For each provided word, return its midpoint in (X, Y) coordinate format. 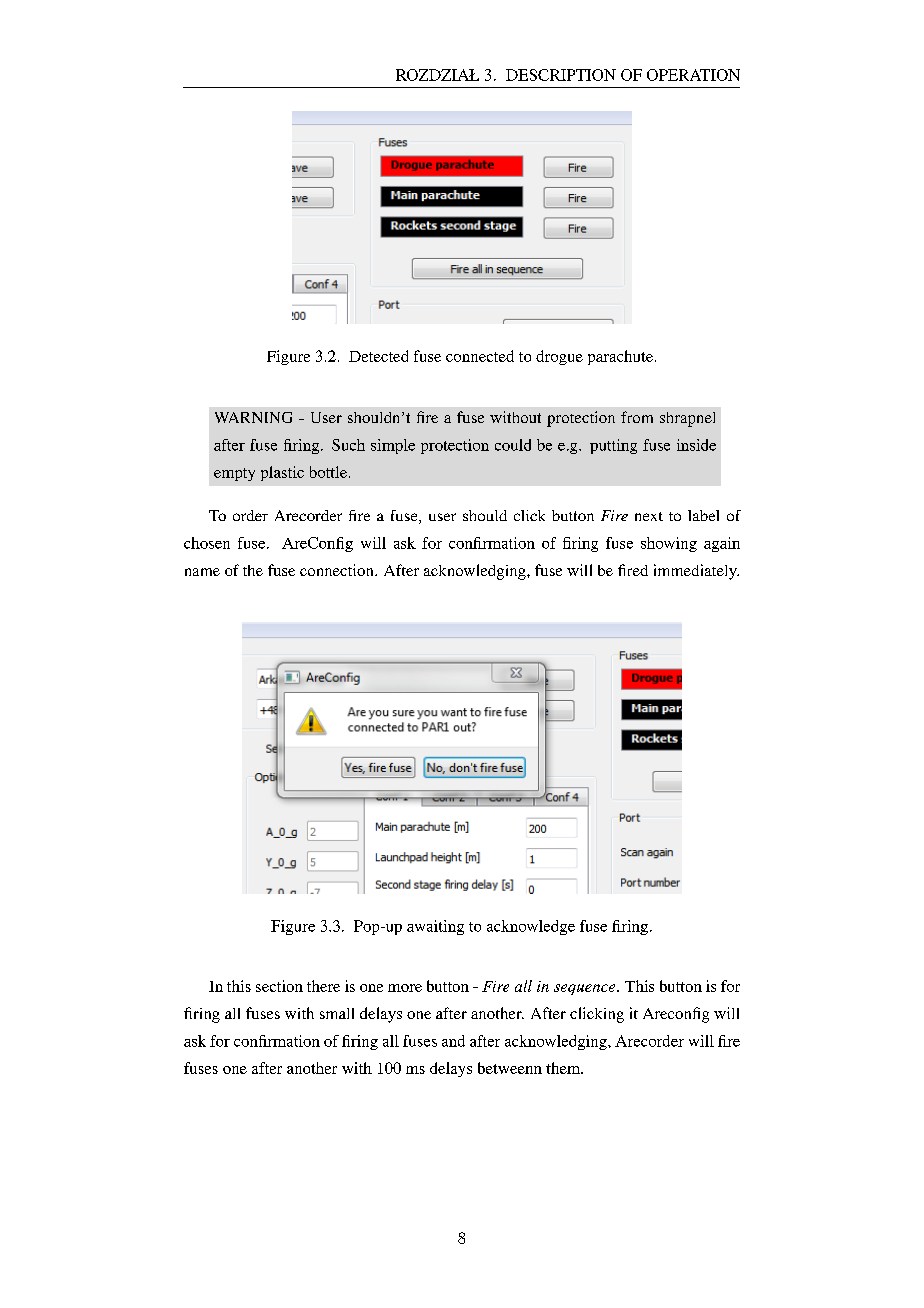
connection (338, 570)
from (637, 417)
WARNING (253, 417)
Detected (378, 356)
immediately (696, 572)
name (202, 572)
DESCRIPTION (561, 75)
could (513, 445)
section (279, 986)
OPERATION (693, 75)
